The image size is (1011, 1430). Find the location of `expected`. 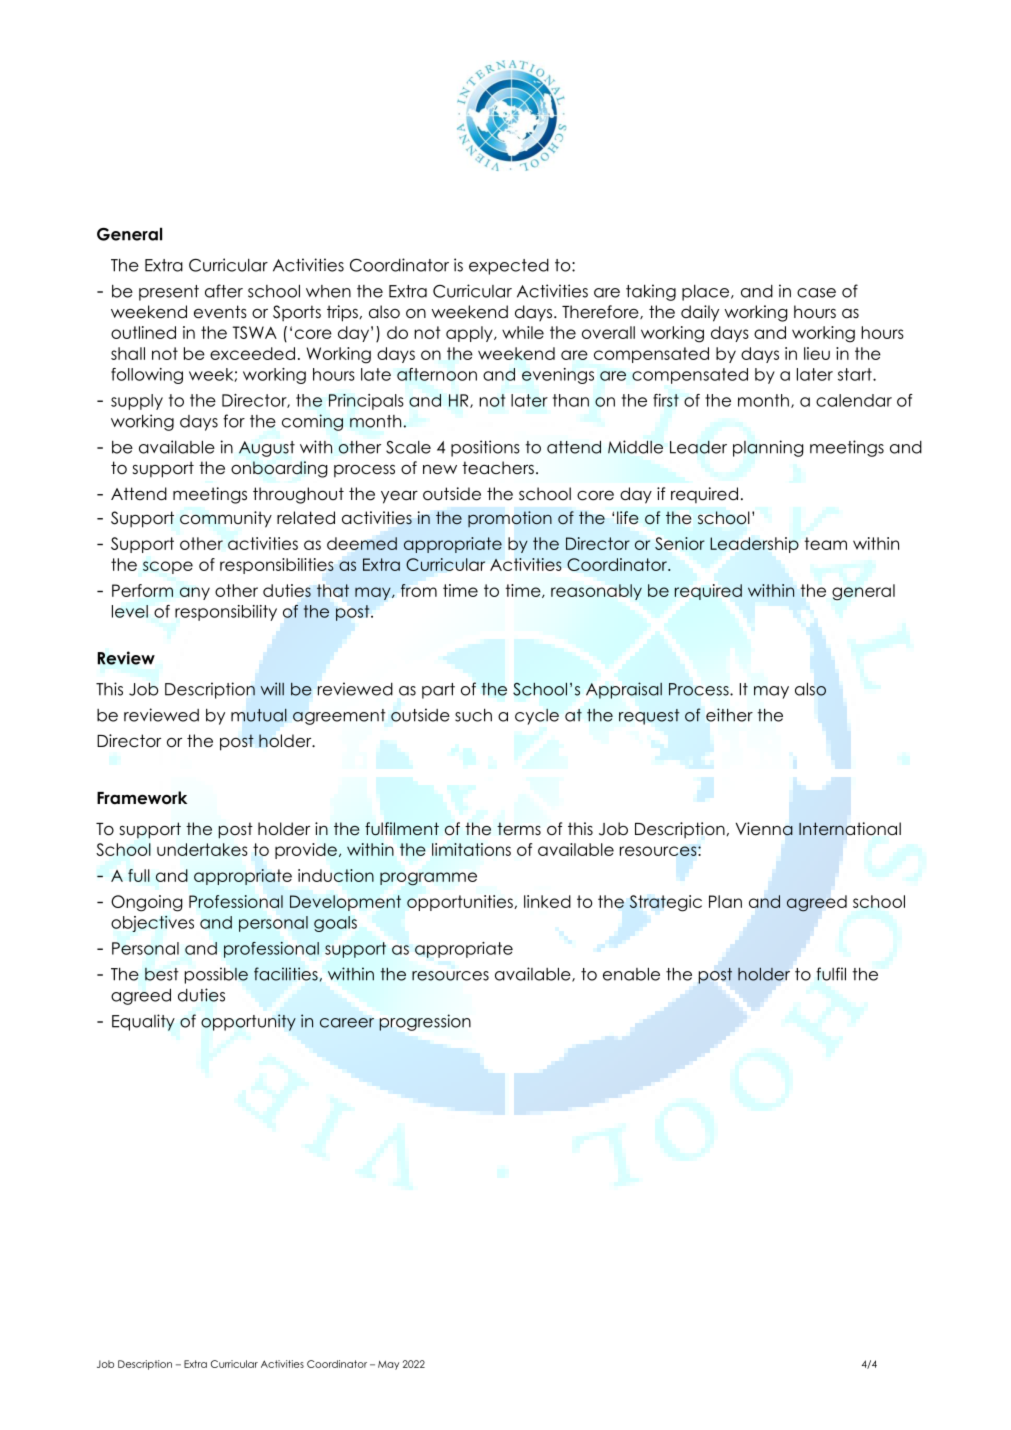

expected is located at coordinates (509, 267).
